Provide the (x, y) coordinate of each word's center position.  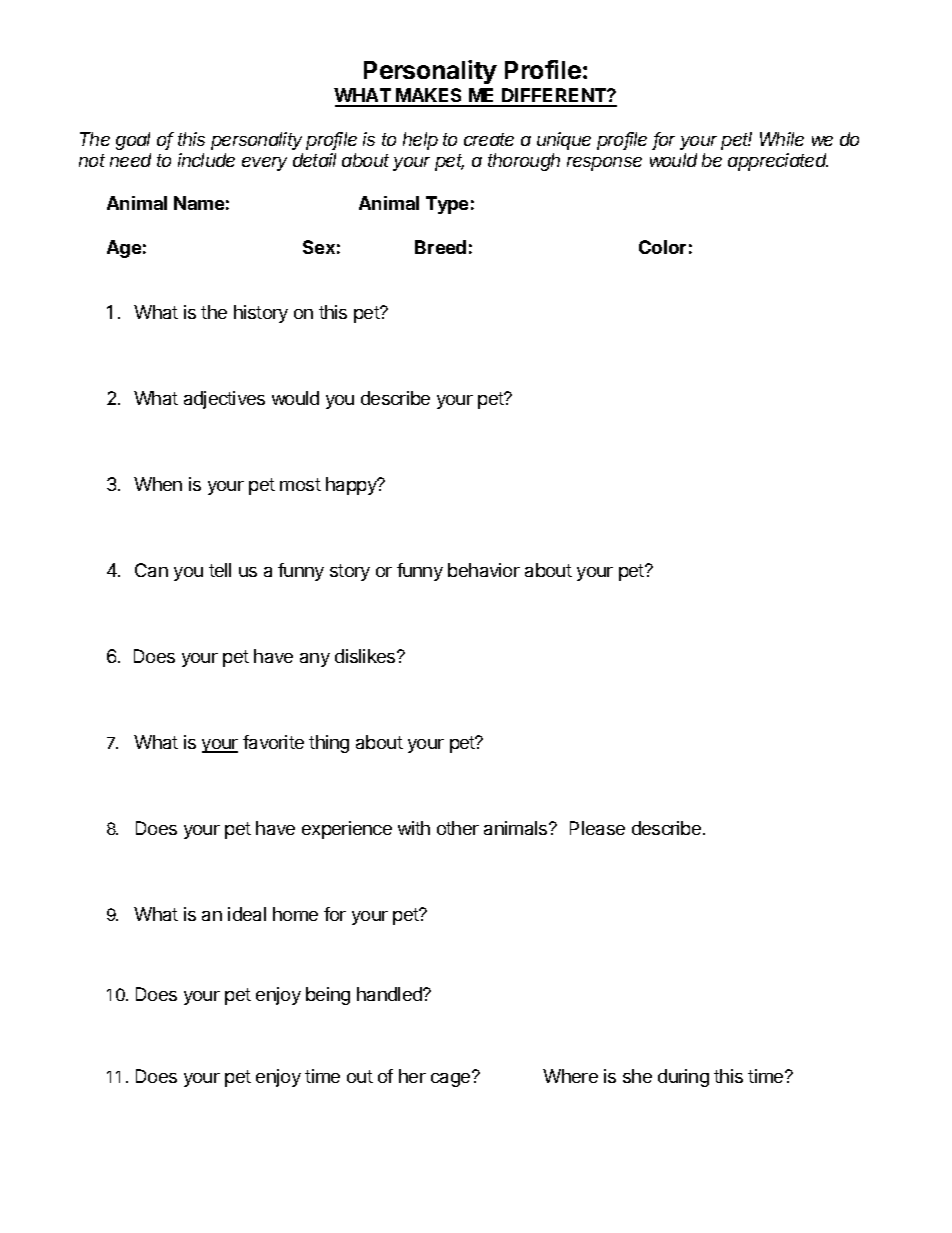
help (420, 141)
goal (133, 141)
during (683, 1078)
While (782, 139)
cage (452, 1079)
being (328, 996)
